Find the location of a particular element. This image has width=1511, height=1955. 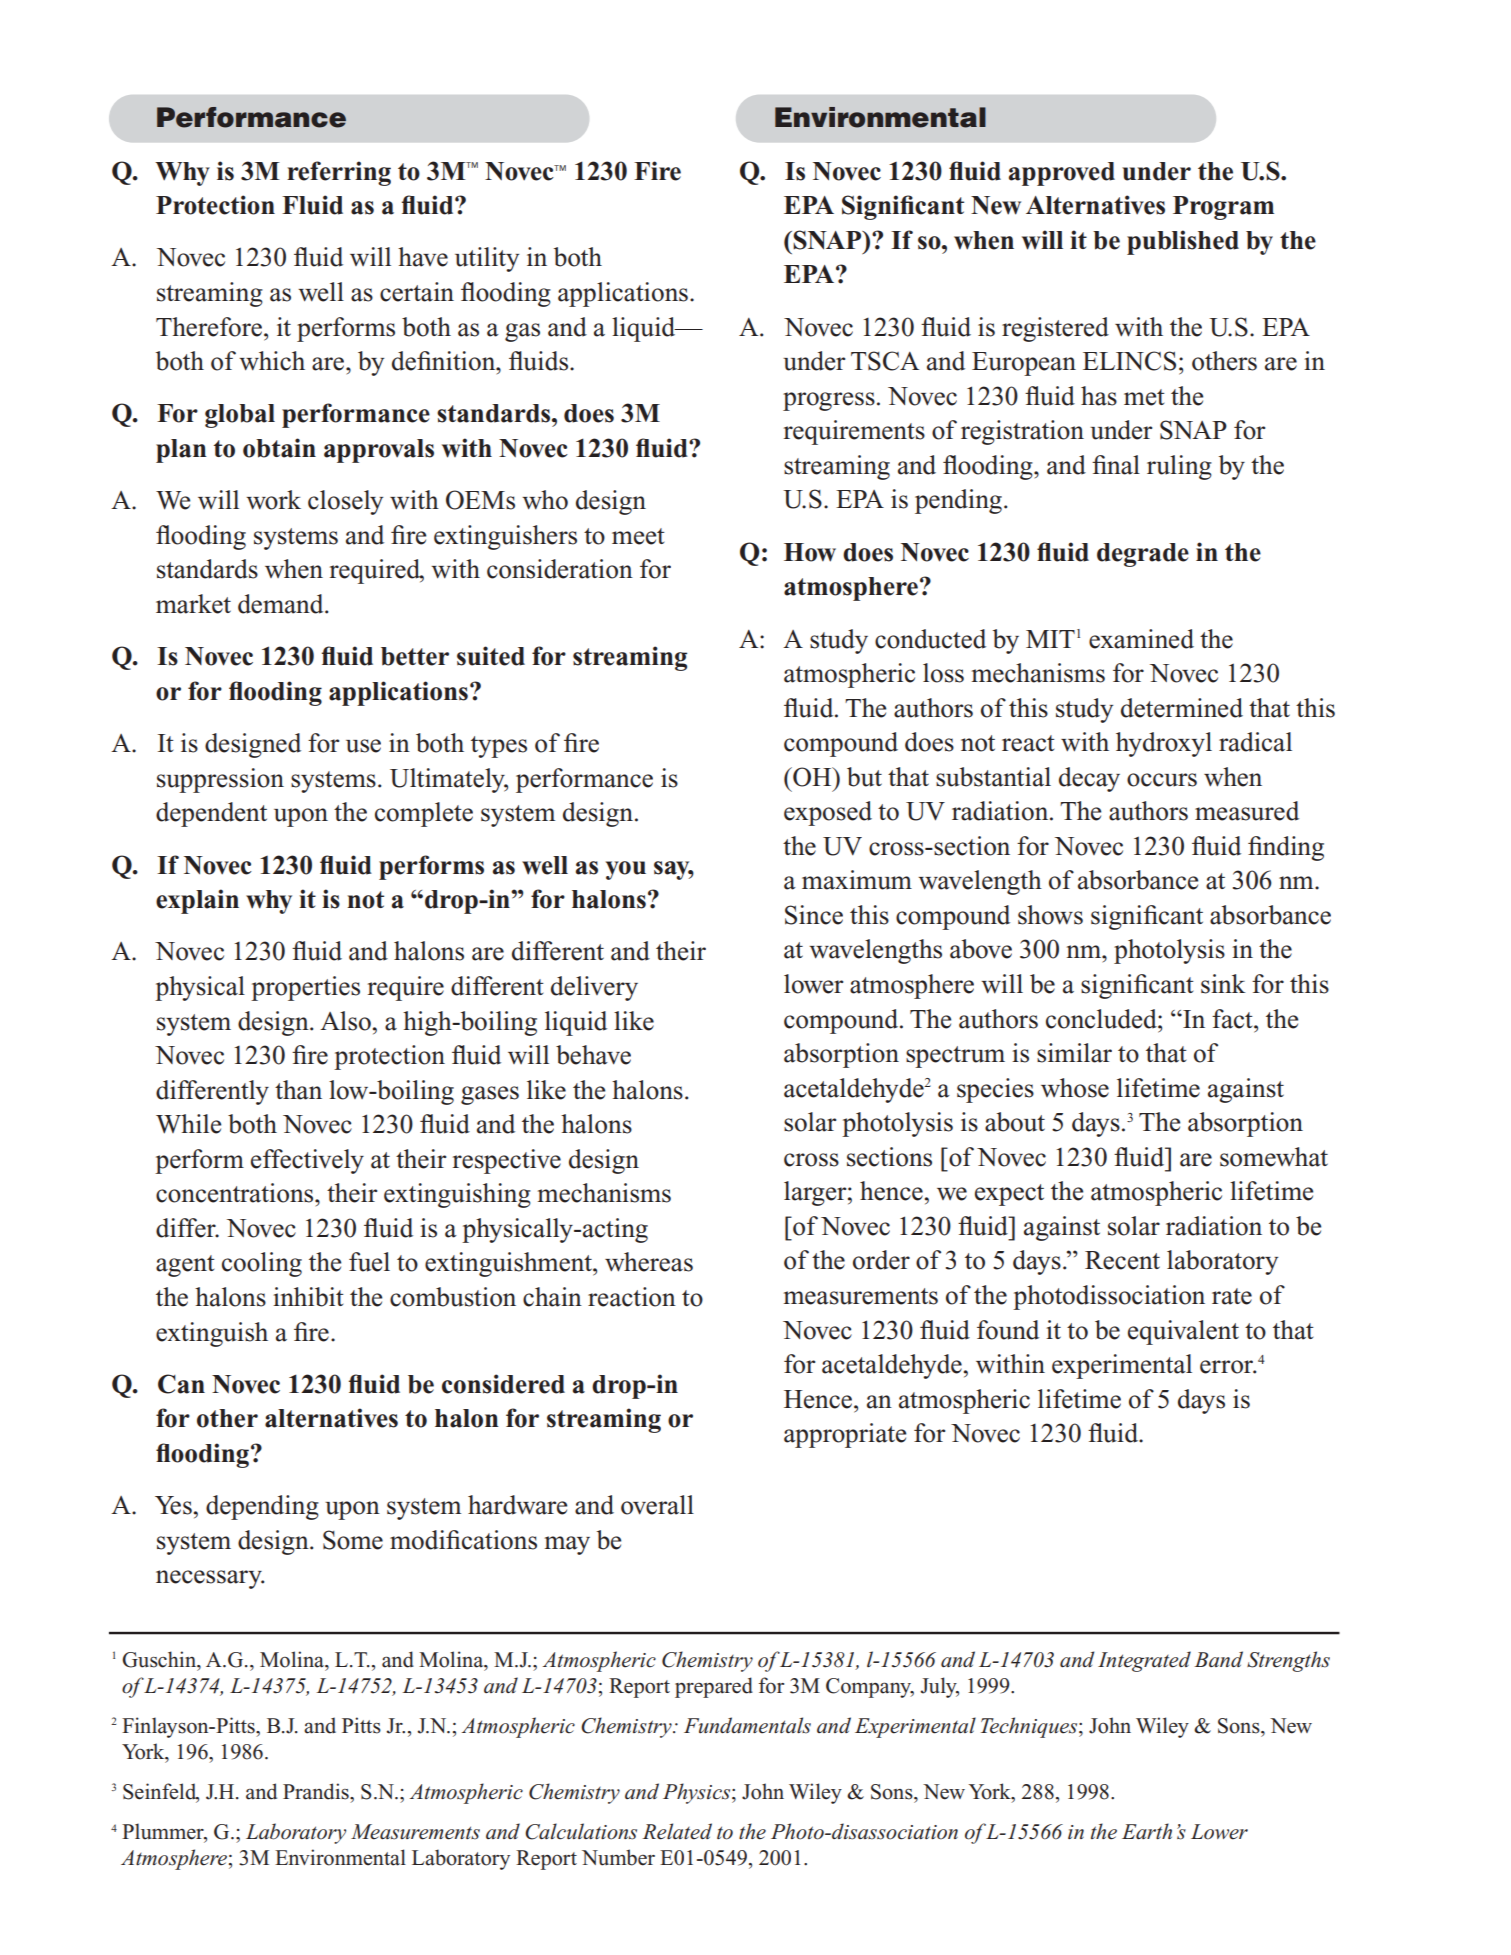

TSCA is located at coordinates (885, 361).
